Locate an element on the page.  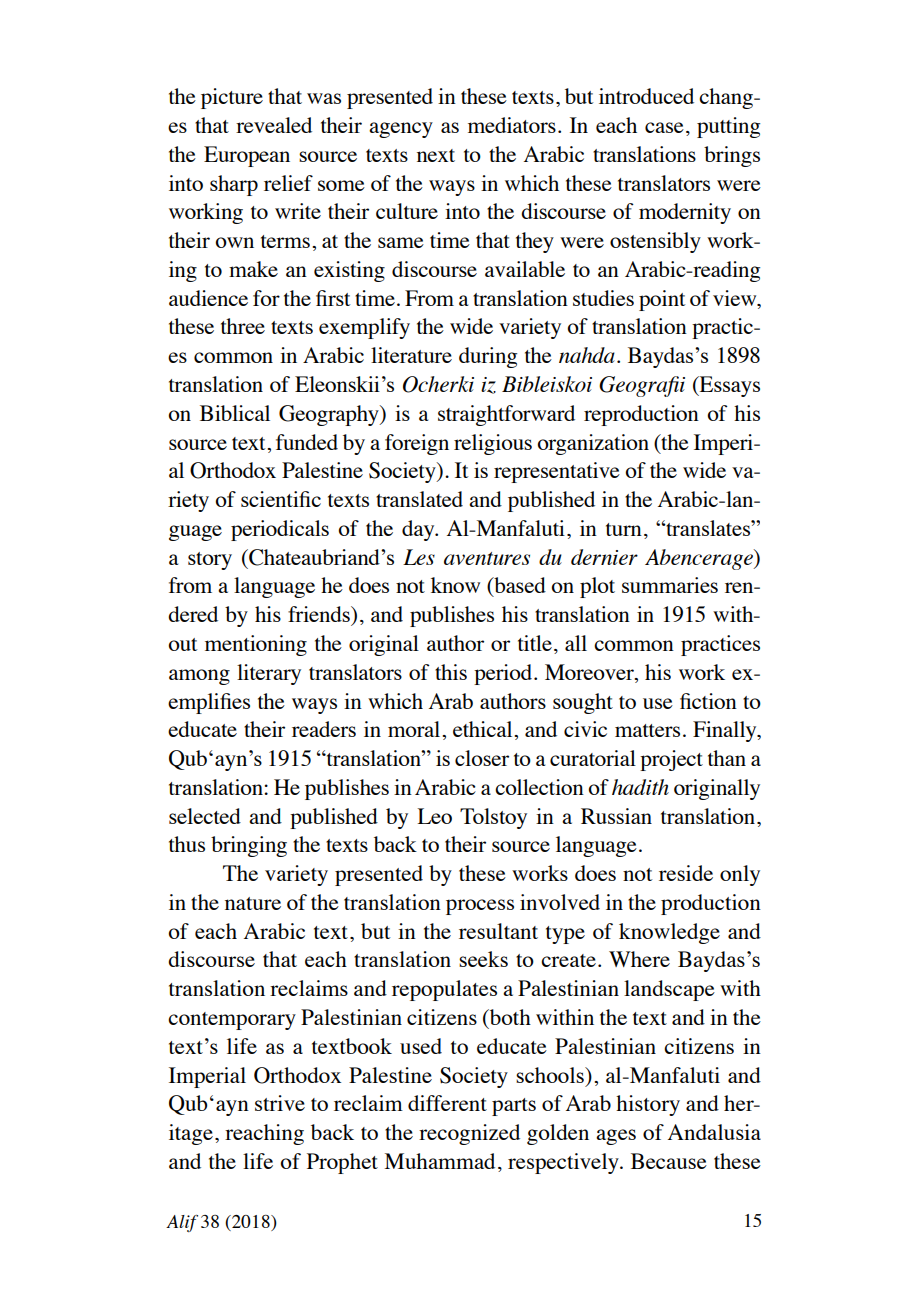
Muhammad is located at coordinates (440, 1161).
